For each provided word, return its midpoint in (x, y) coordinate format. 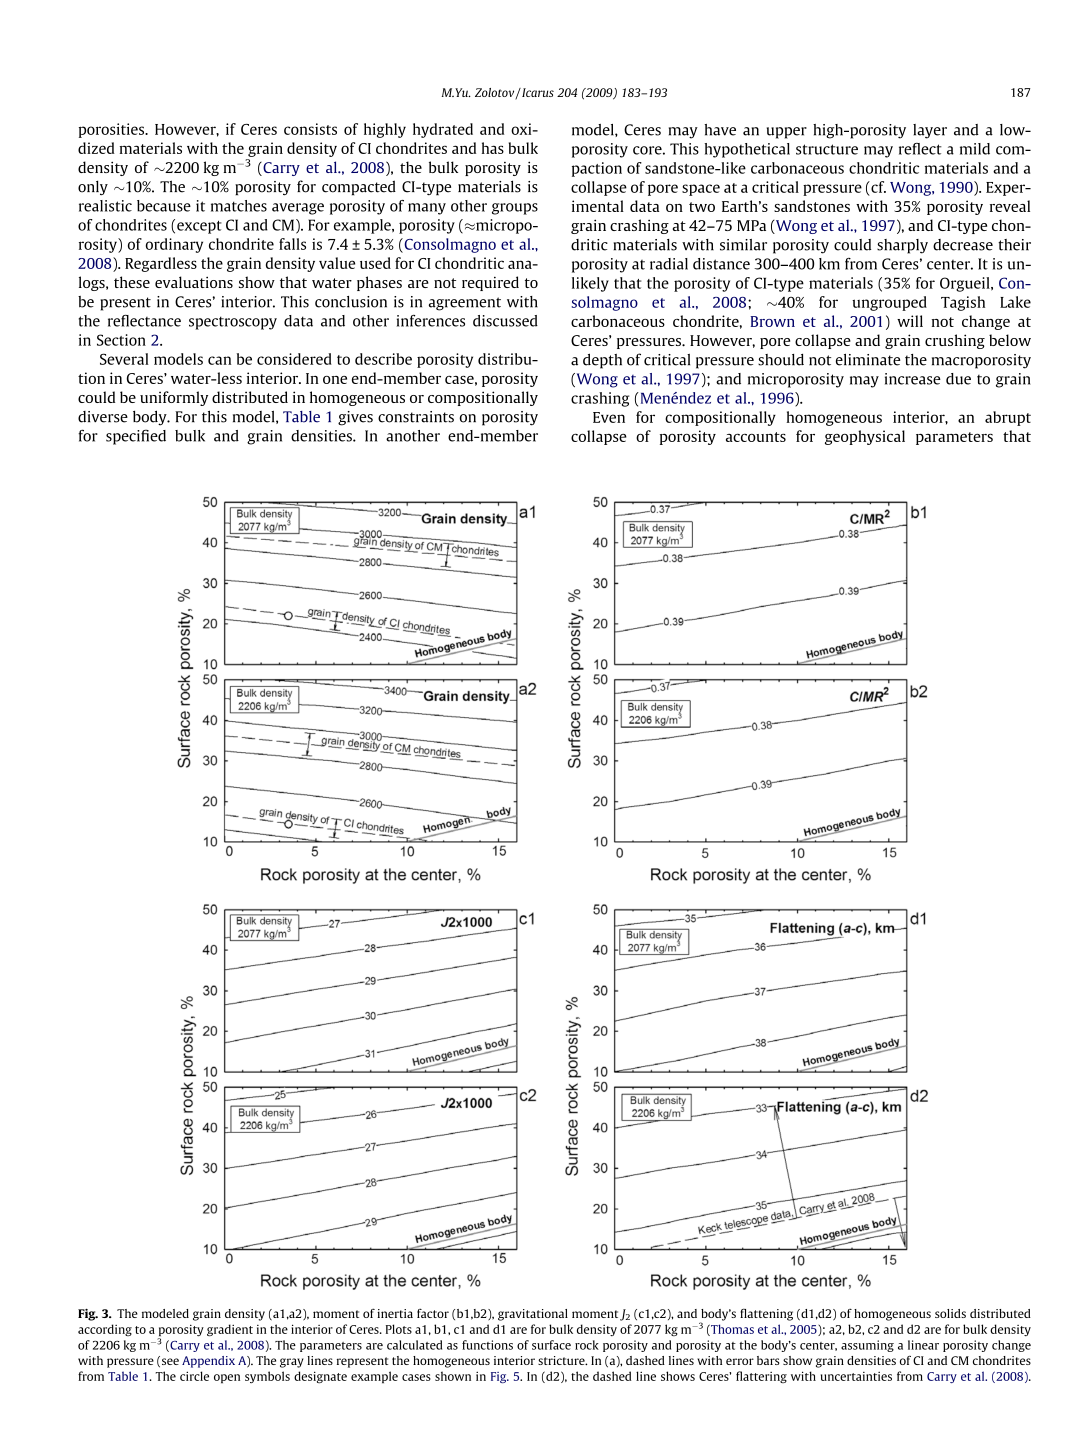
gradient (230, 1330)
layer (930, 131)
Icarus (537, 92)
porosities (113, 130)
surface (551, 1345)
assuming (867, 1346)
